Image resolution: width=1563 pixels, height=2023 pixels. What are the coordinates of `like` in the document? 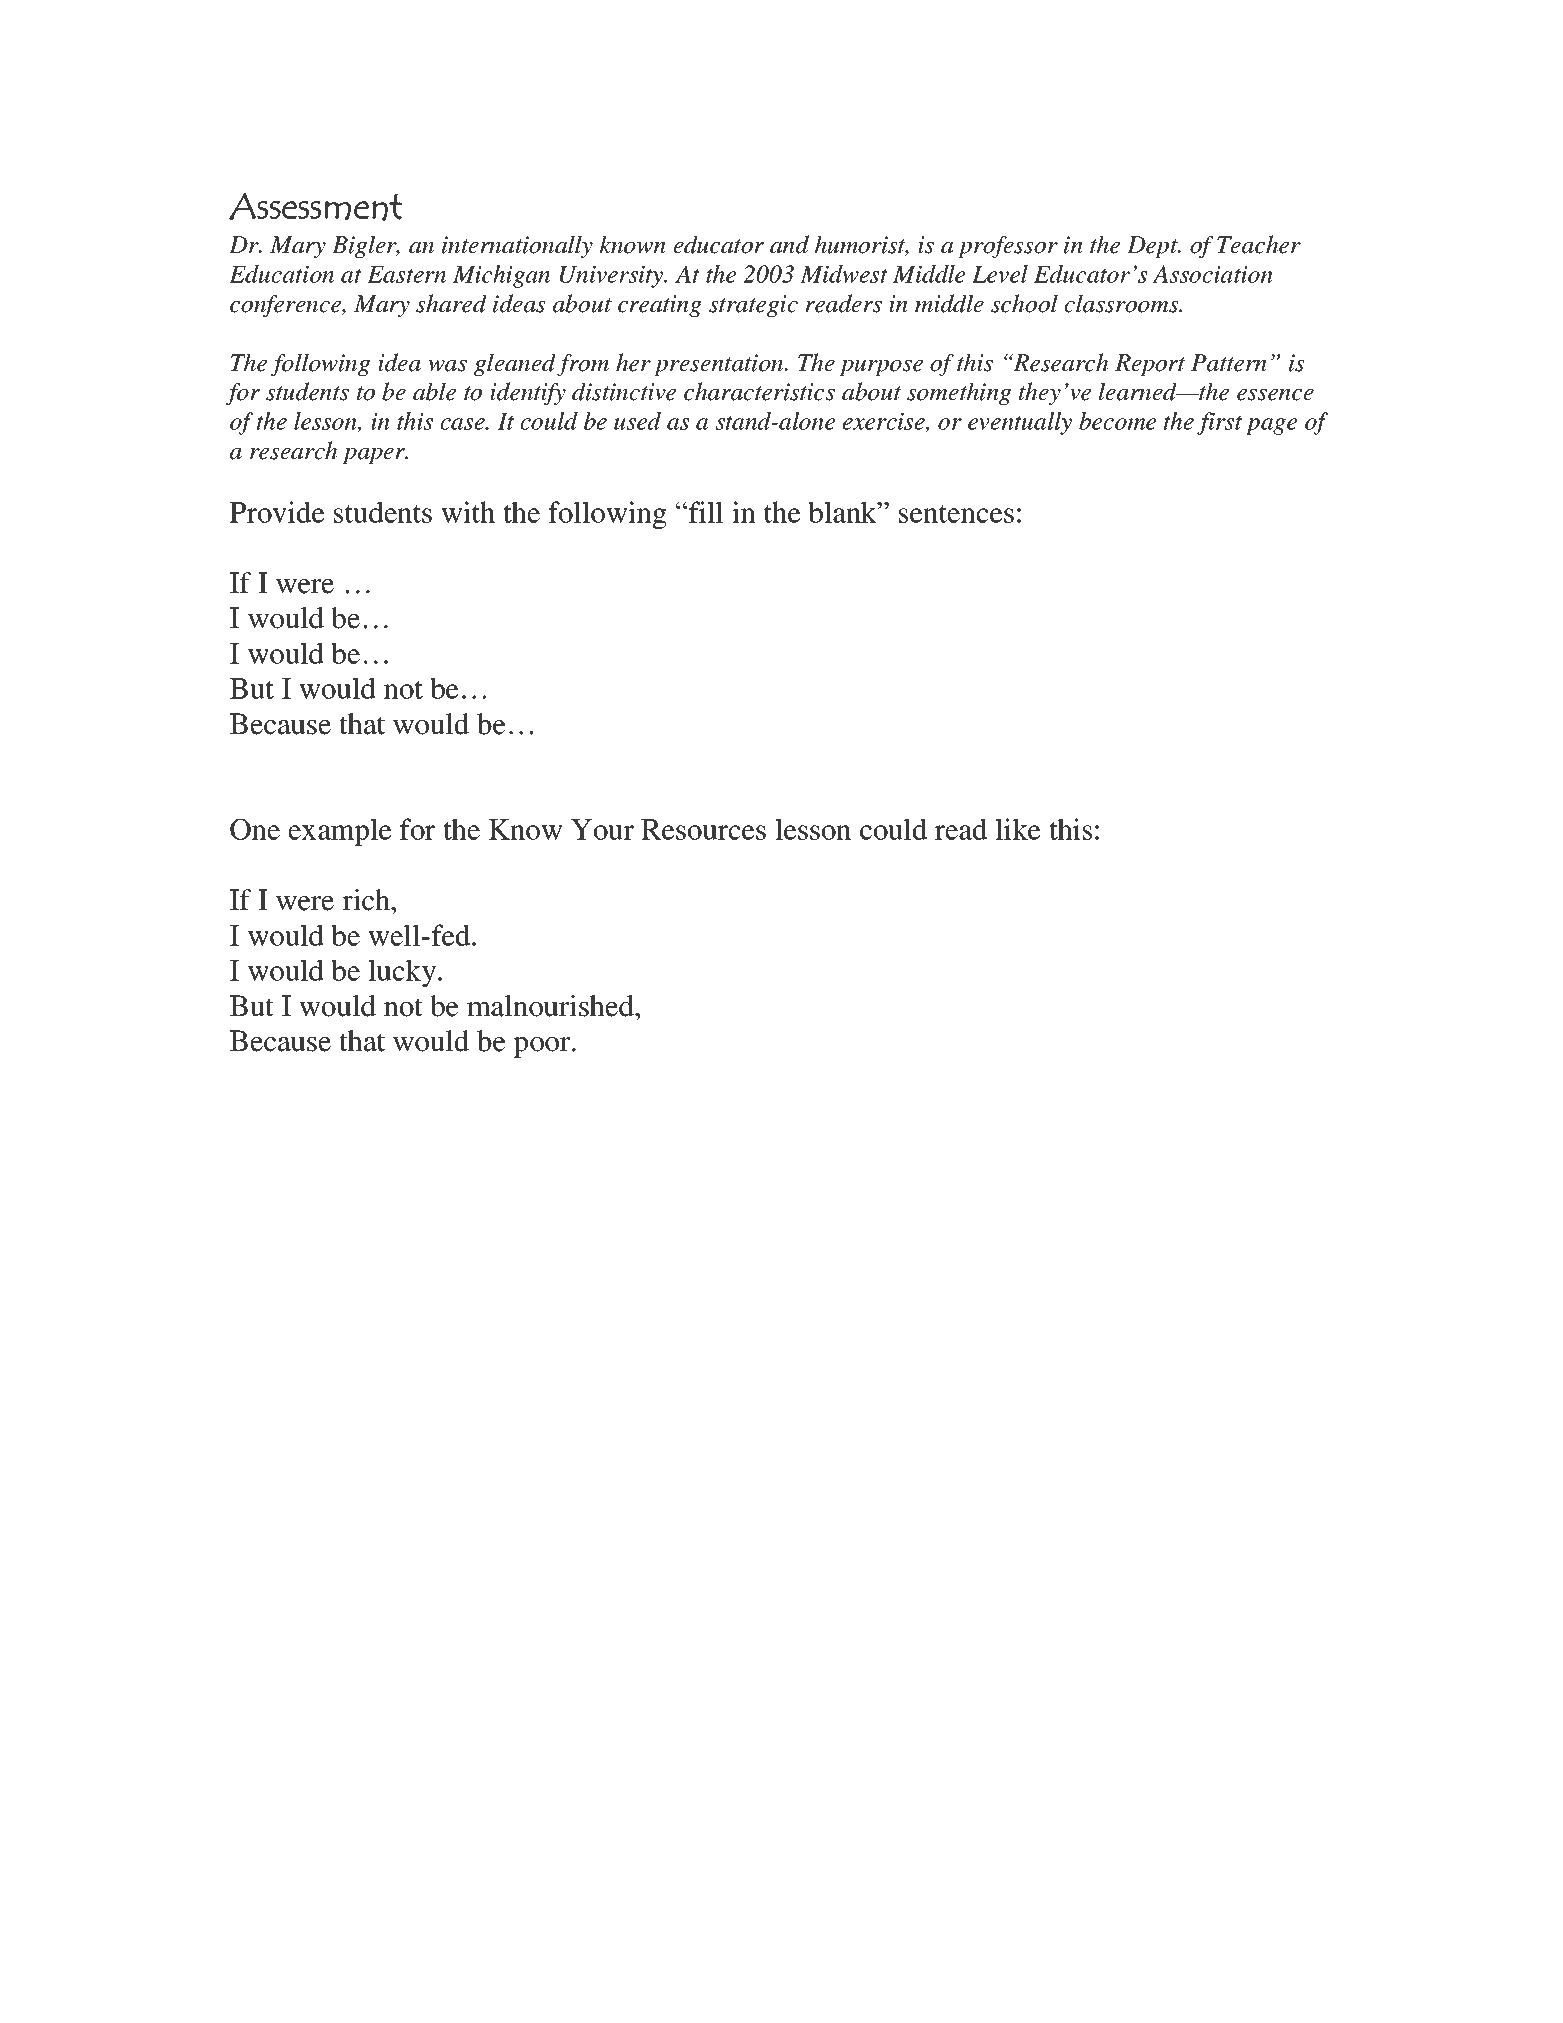 It's located at (1018, 829).
